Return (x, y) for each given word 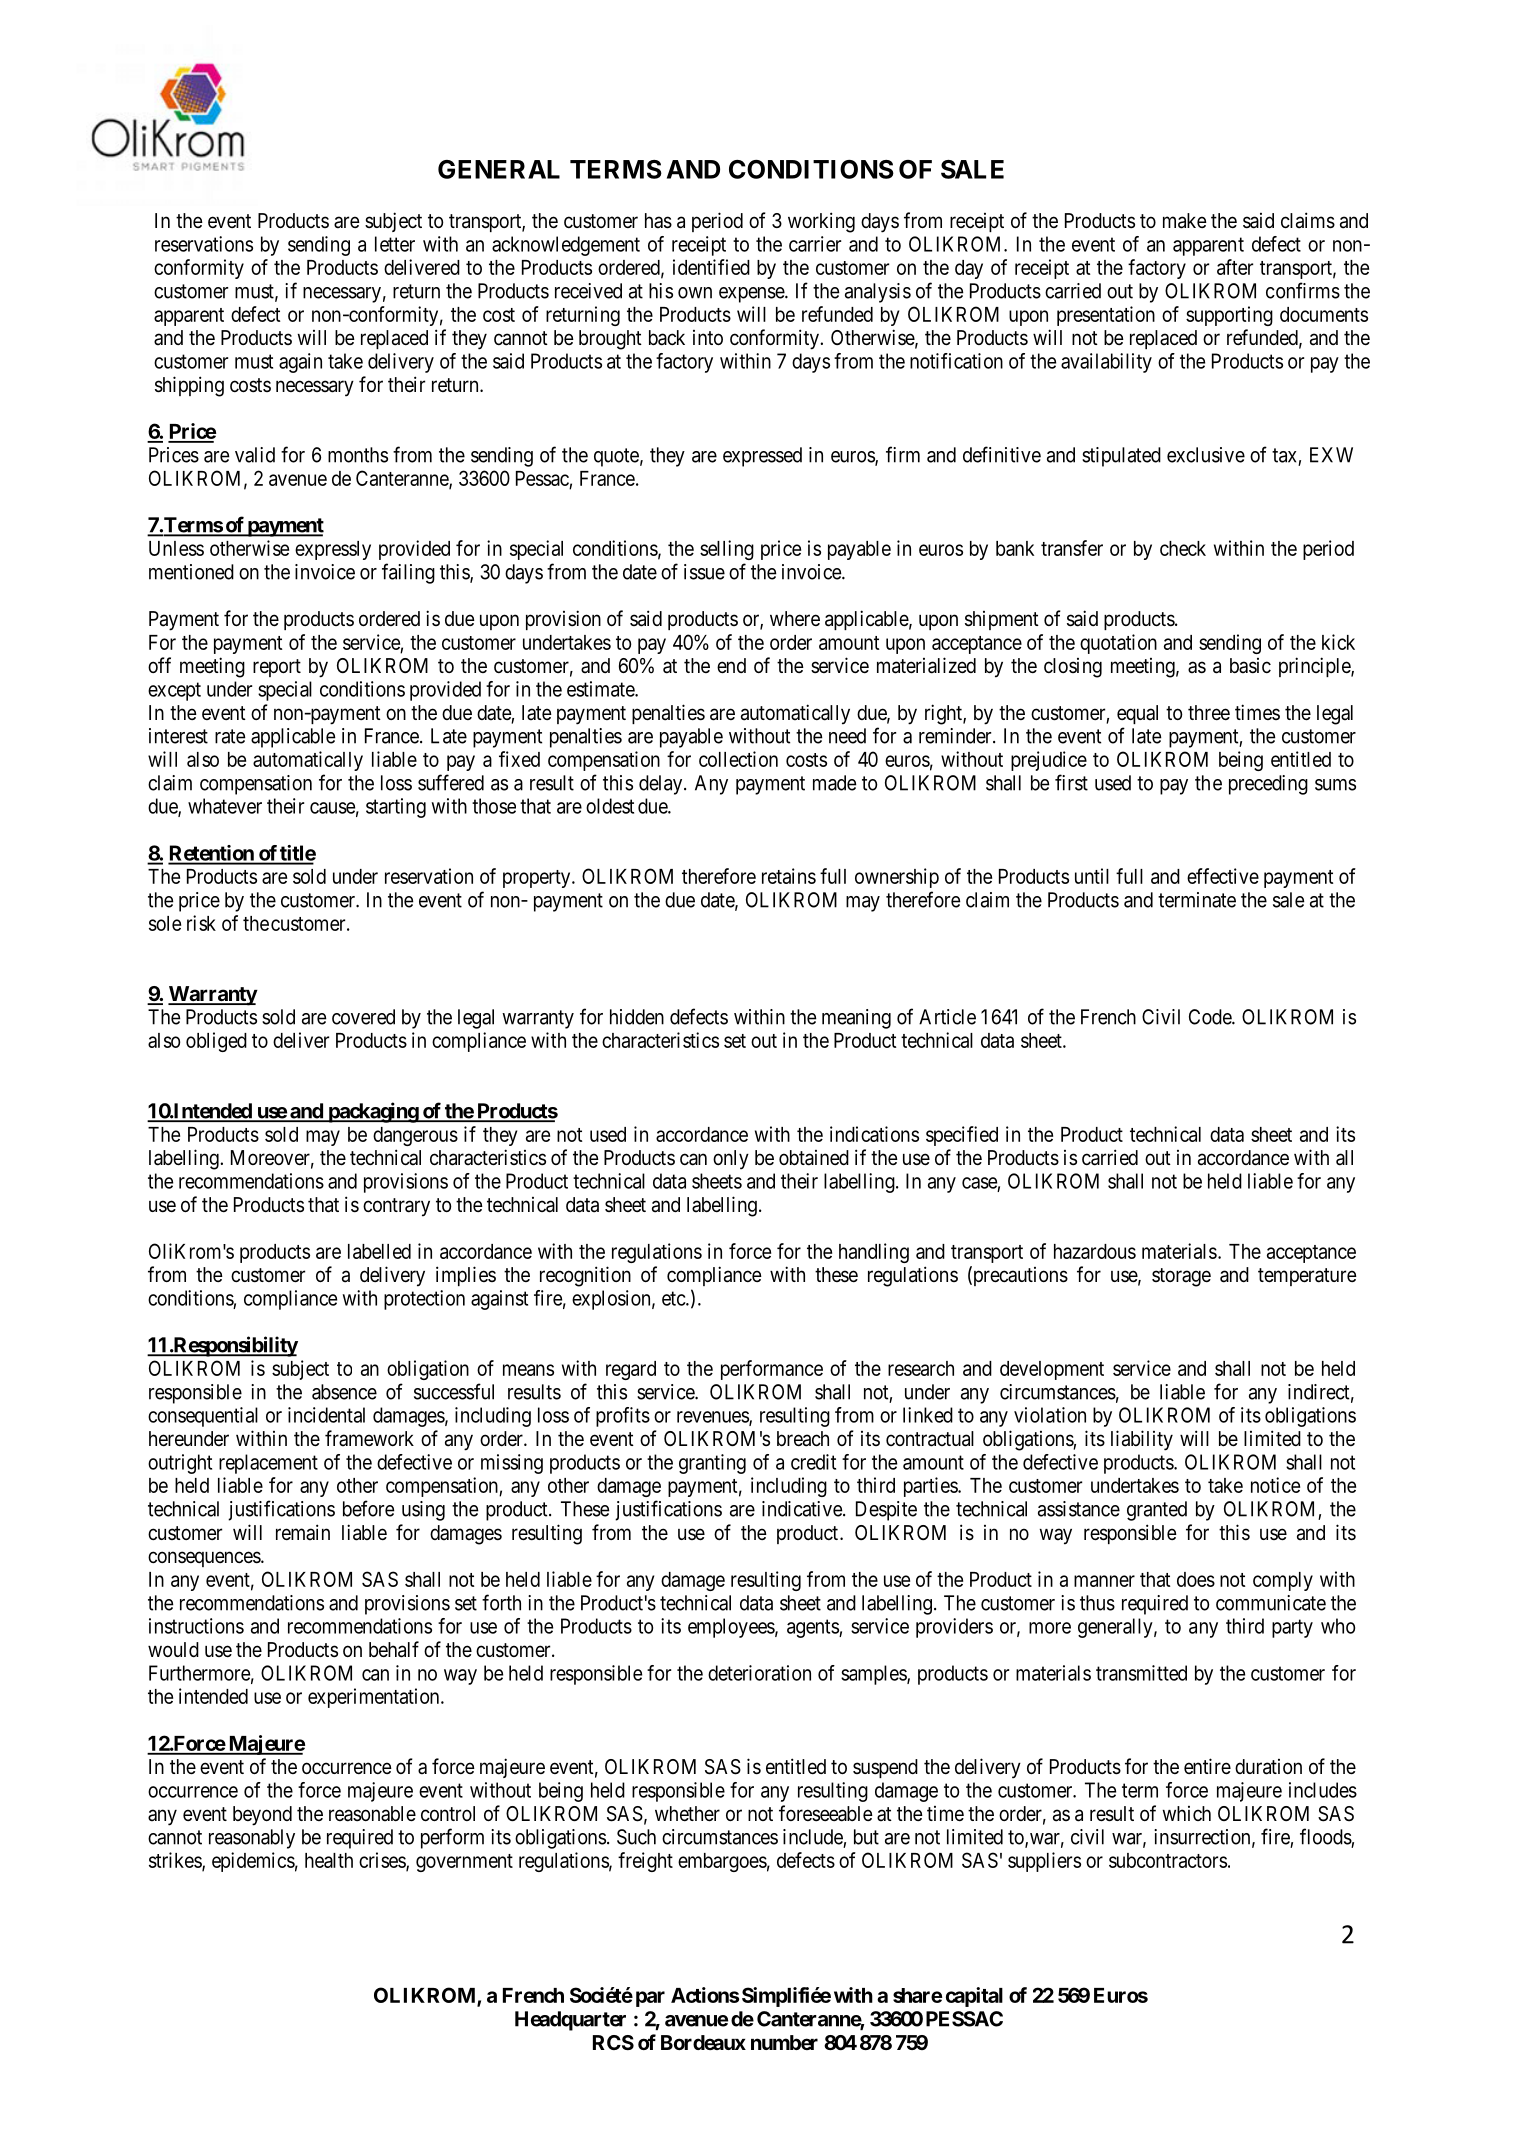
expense (752, 295)
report (277, 668)
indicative (803, 1509)
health (329, 1860)
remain (303, 1532)
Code (1211, 1017)
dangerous (415, 1136)
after (1235, 267)
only (731, 1160)
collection (738, 759)
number (784, 2042)
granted (1157, 1511)
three (1209, 712)
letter (395, 244)
